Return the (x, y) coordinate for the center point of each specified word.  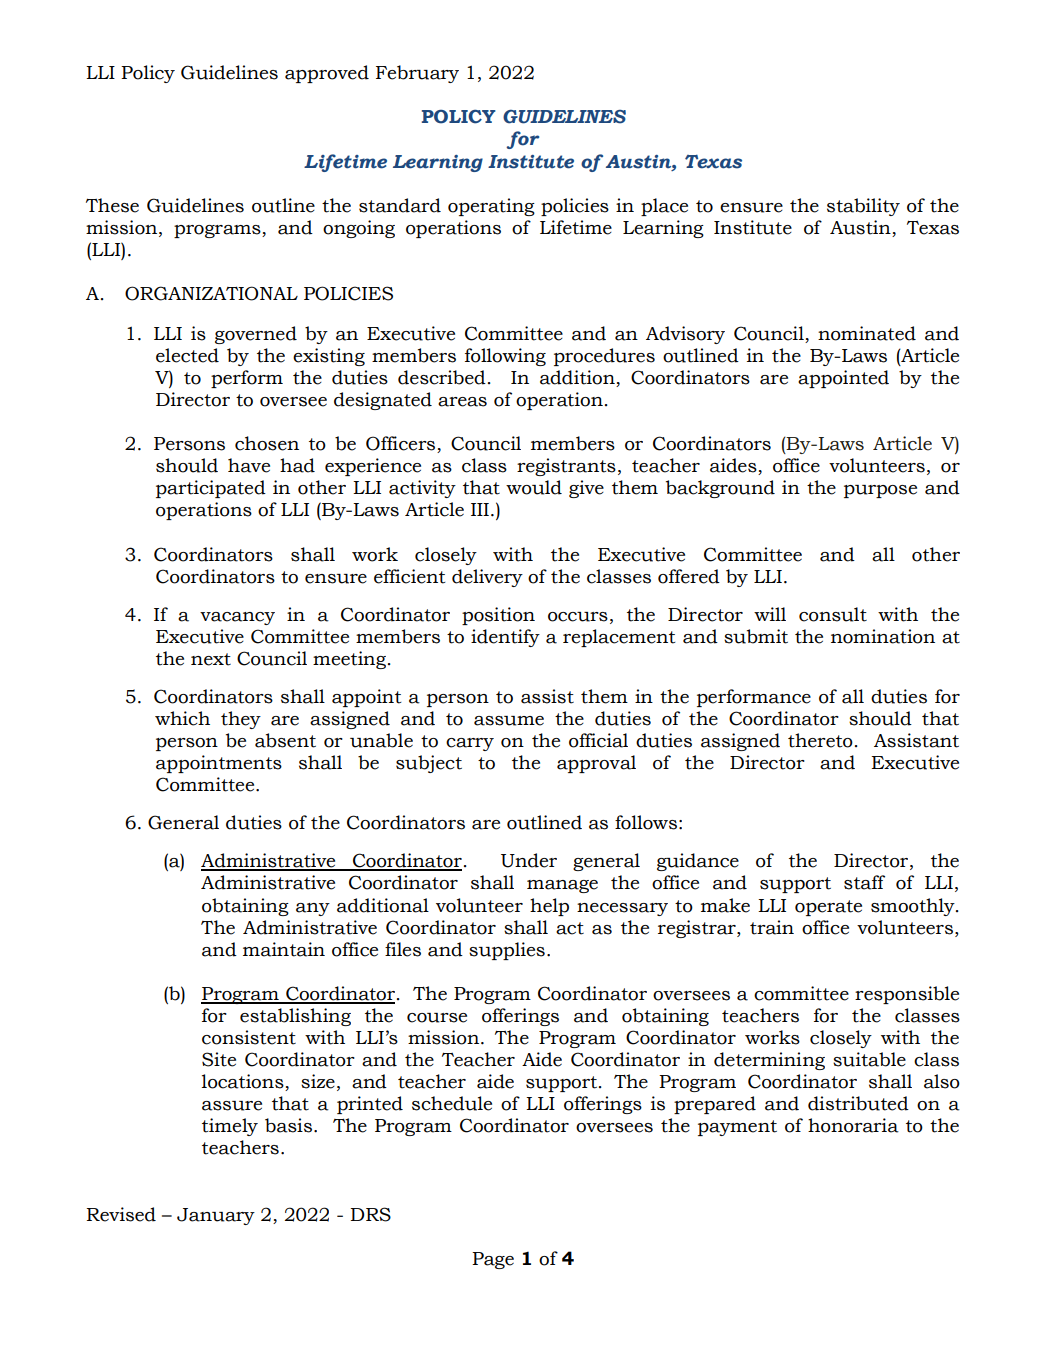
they (241, 720)
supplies (507, 951)
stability (863, 207)
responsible (907, 995)
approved (327, 74)
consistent (249, 1037)
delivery (487, 578)
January (216, 1216)
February (417, 74)
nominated (867, 333)
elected (187, 355)
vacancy (237, 618)
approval (596, 764)
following (505, 357)
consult (833, 614)
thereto (820, 740)
